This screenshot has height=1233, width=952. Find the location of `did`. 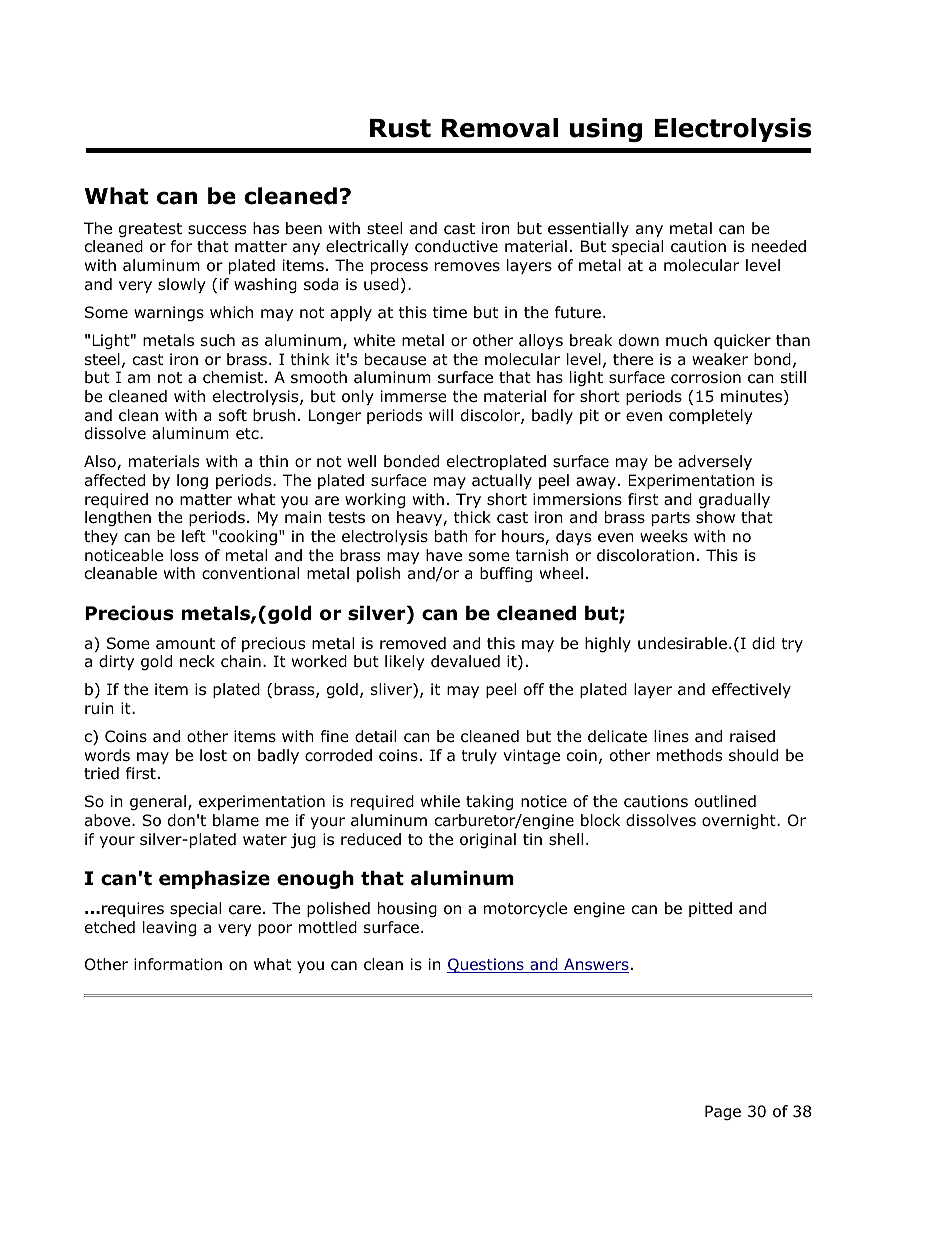

did is located at coordinates (763, 643).
